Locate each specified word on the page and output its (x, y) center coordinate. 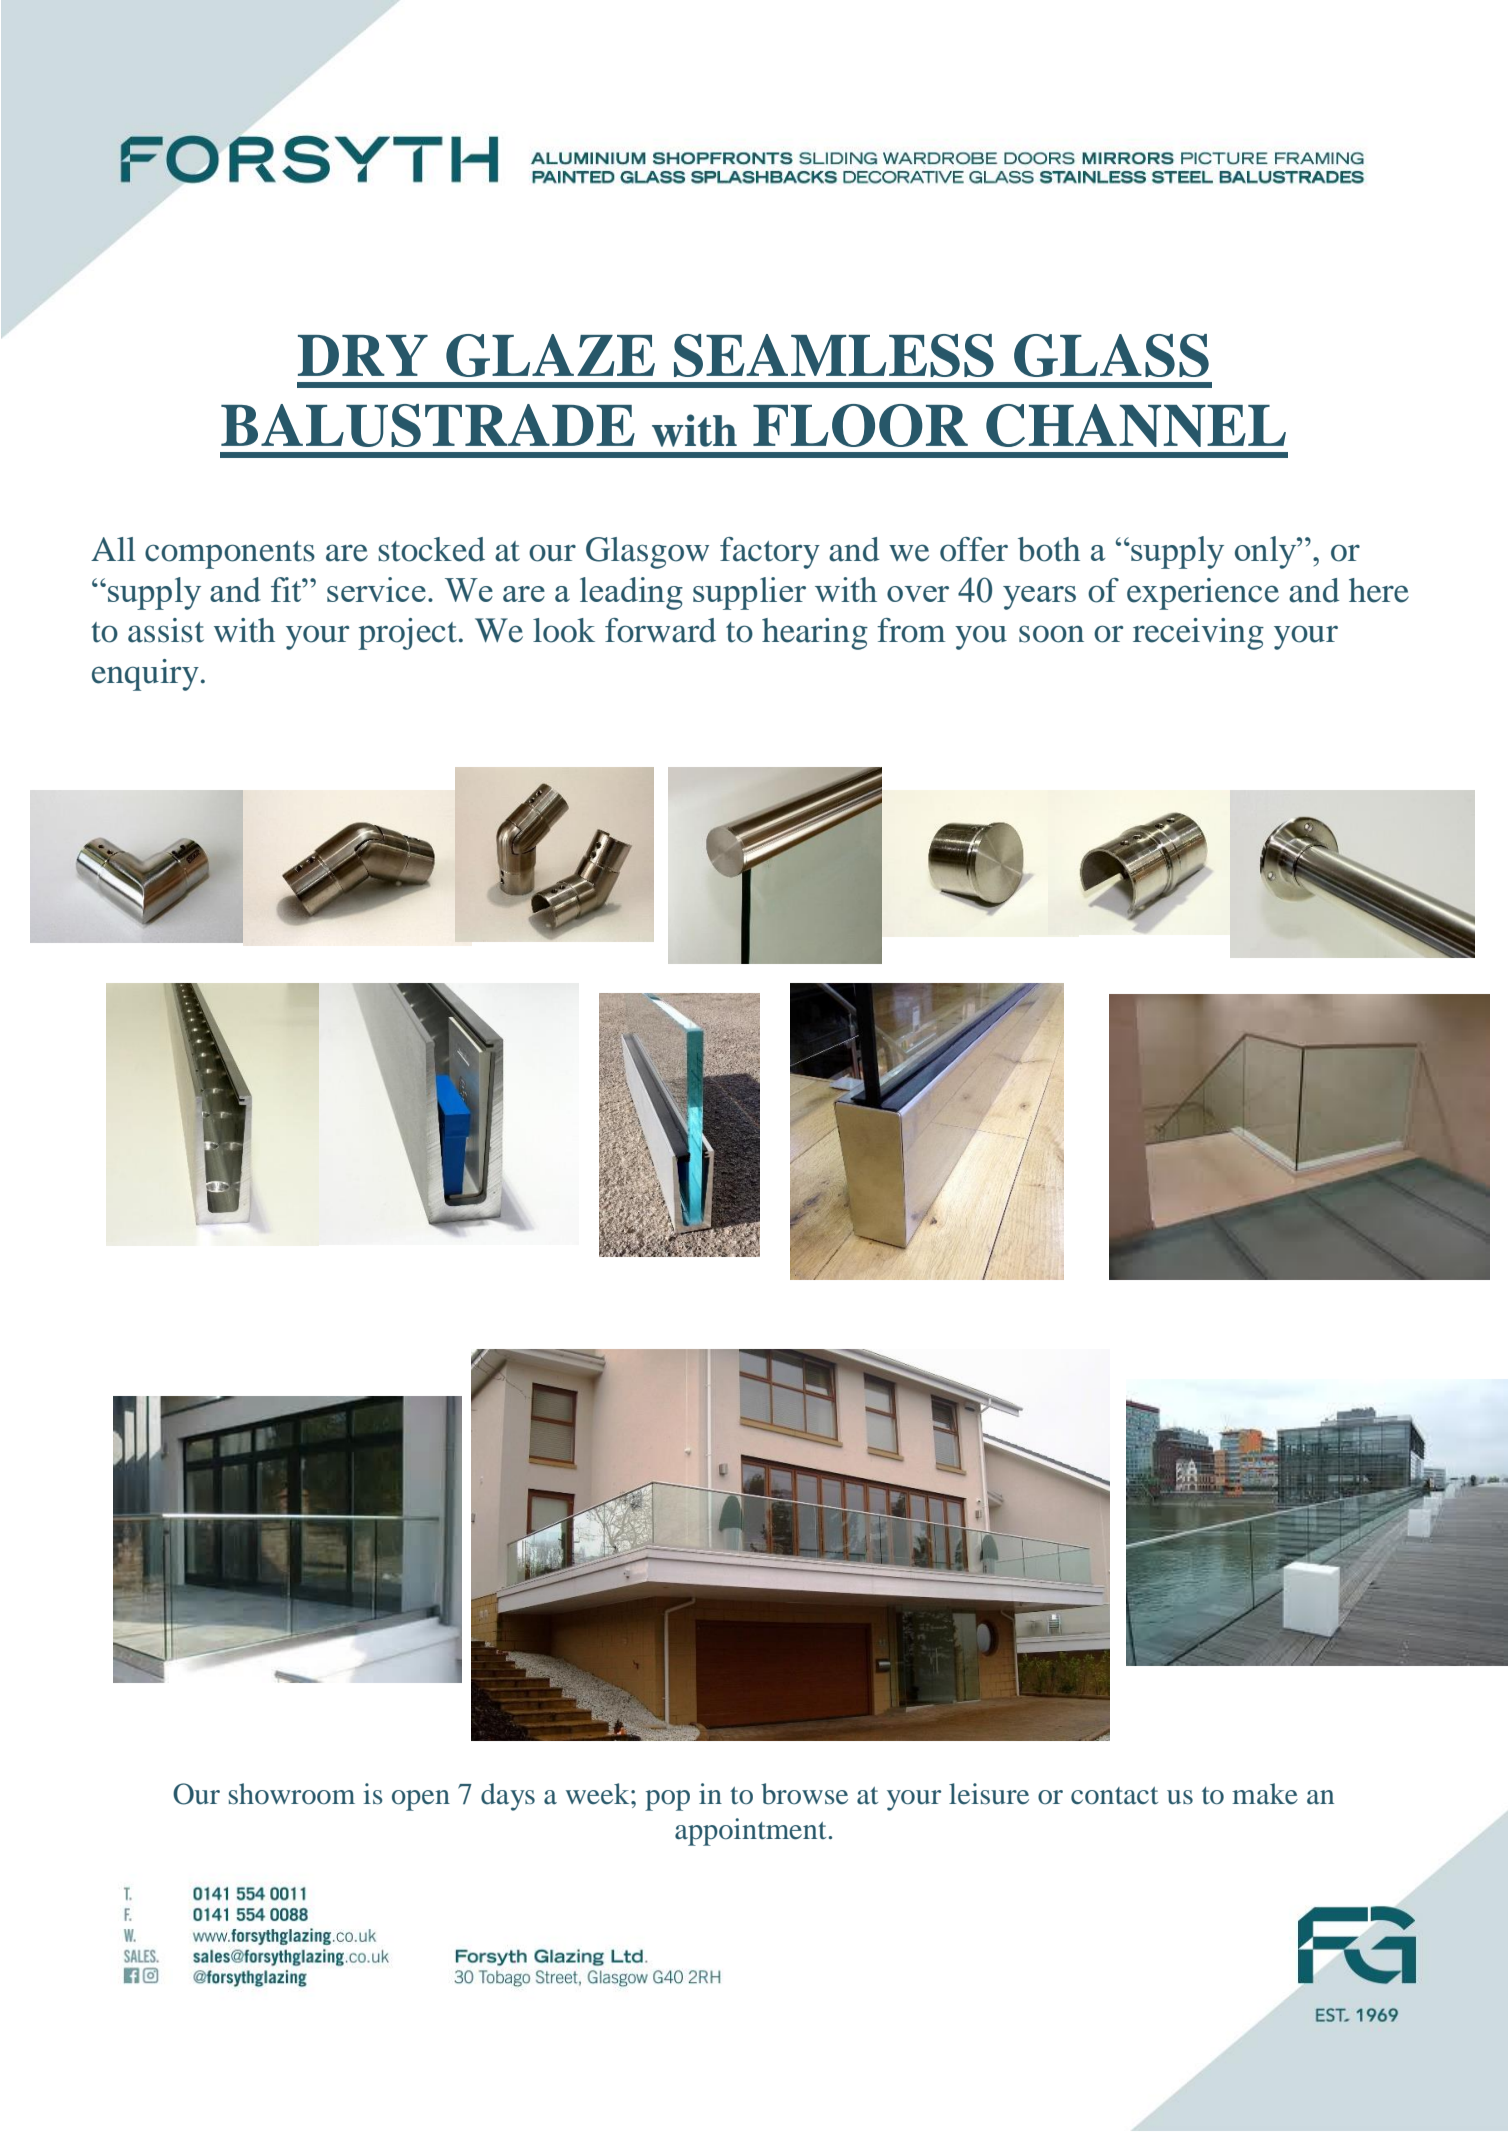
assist (166, 630)
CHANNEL (1136, 425)
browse (804, 1794)
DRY (363, 355)
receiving (1198, 634)
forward (660, 630)
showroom (292, 1794)
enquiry (145, 675)
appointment (750, 1832)
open (421, 1800)
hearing (815, 634)
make (1265, 1794)
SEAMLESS (834, 355)
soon (1051, 634)
